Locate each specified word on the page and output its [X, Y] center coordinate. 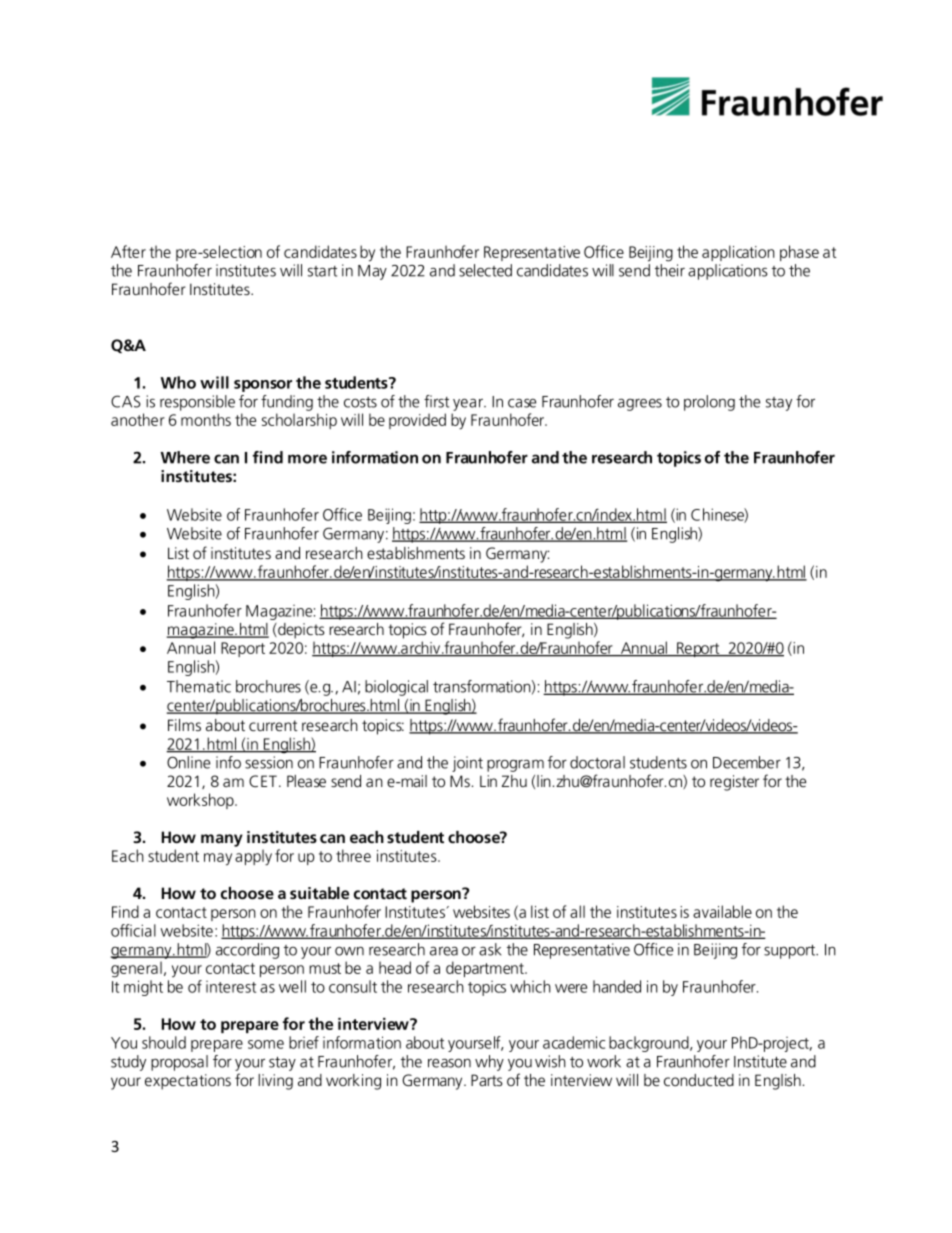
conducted [699, 1080]
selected [485, 270]
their [670, 270]
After [128, 251]
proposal [179, 1063]
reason [449, 1063]
